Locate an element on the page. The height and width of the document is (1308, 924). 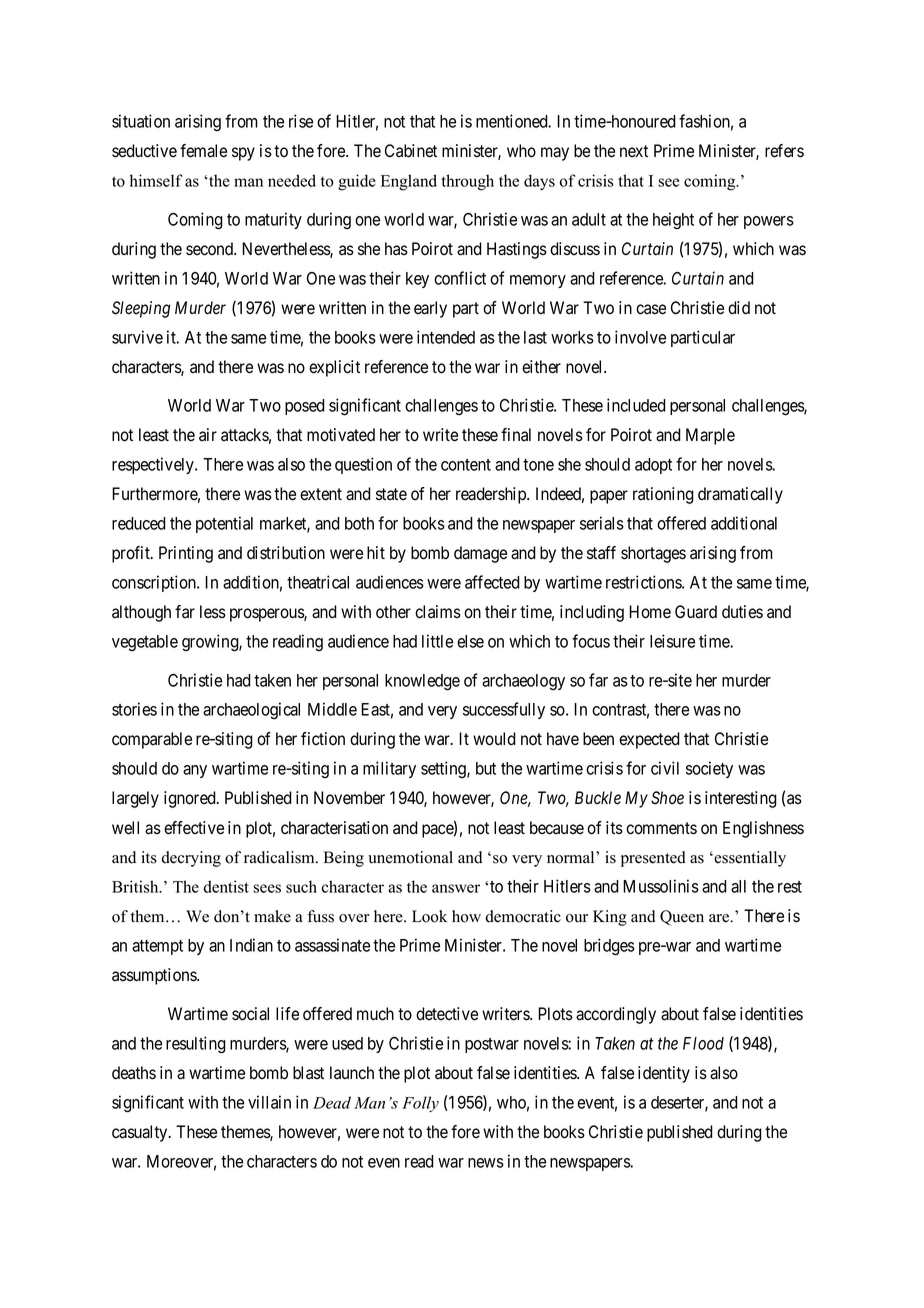
society is located at coordinates (709, 769).
